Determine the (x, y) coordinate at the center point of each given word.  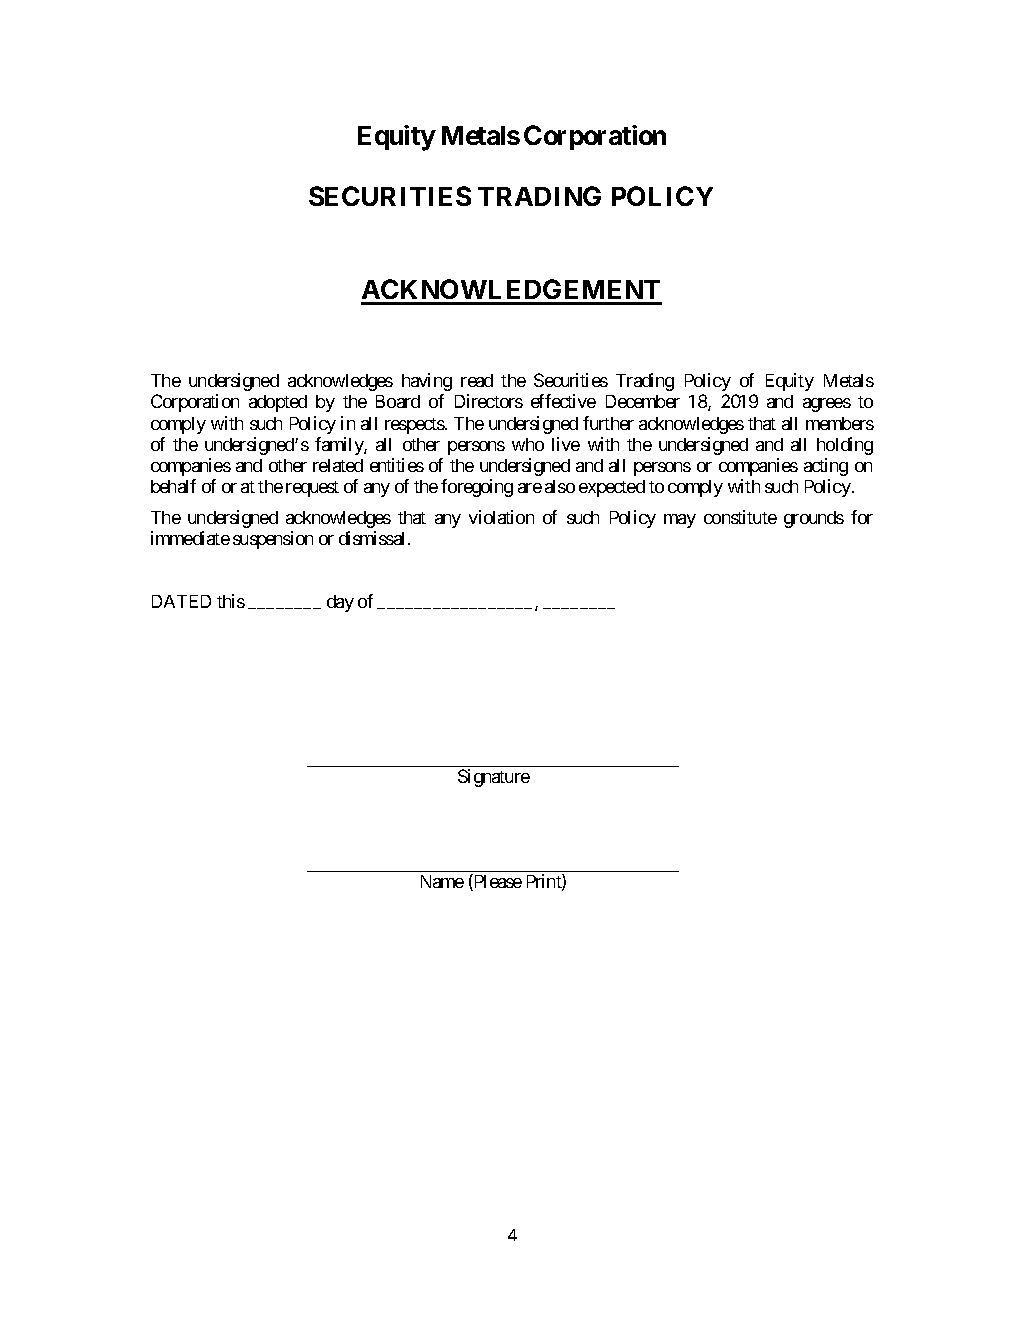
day (340, 603)
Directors (489, 401)
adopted (278, 403)
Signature (494, 778)
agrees (827, 405)
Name (442, 881)
